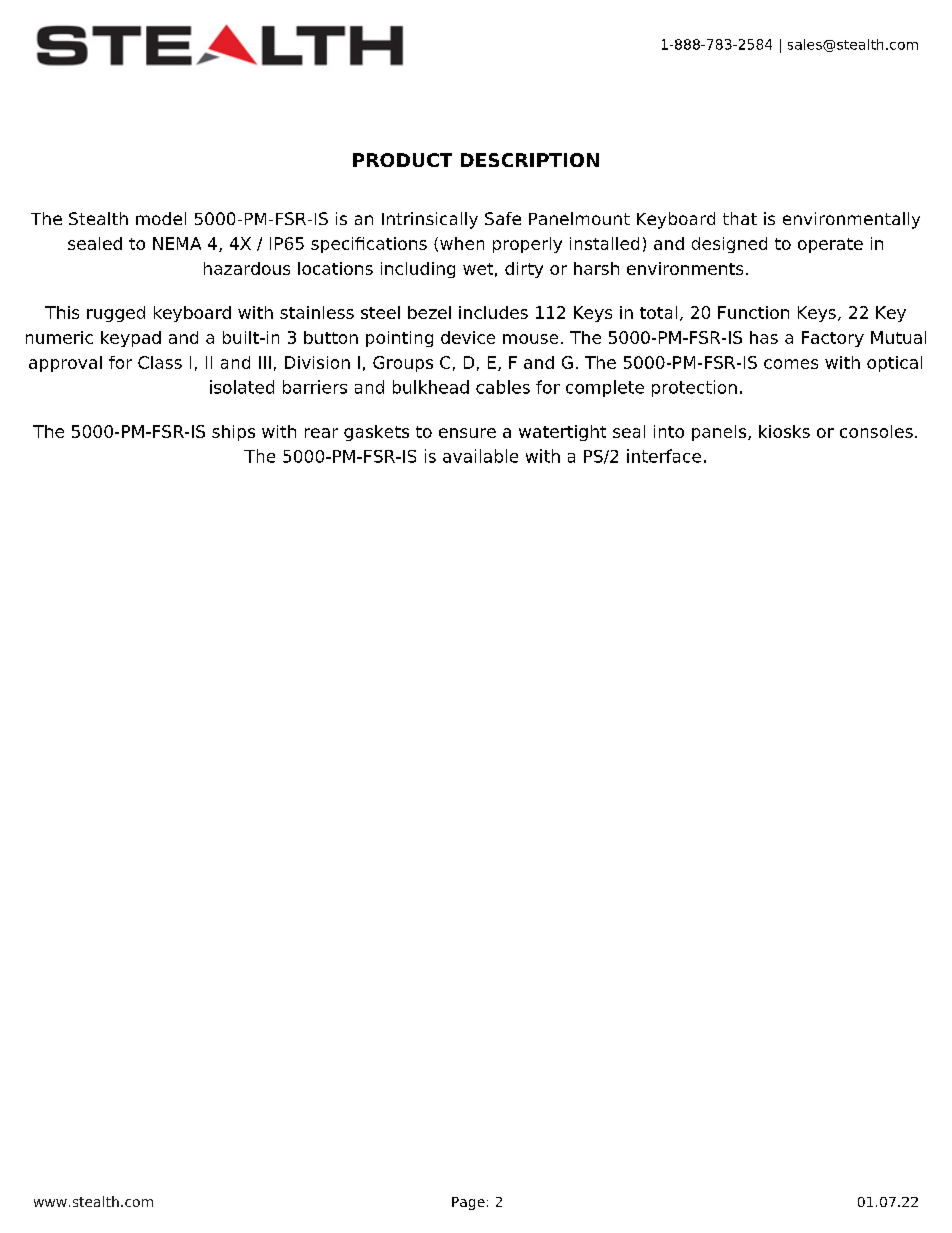  Describe the element at coordinates (503, 218) in the screenshot. I see `Safe` at that location.
